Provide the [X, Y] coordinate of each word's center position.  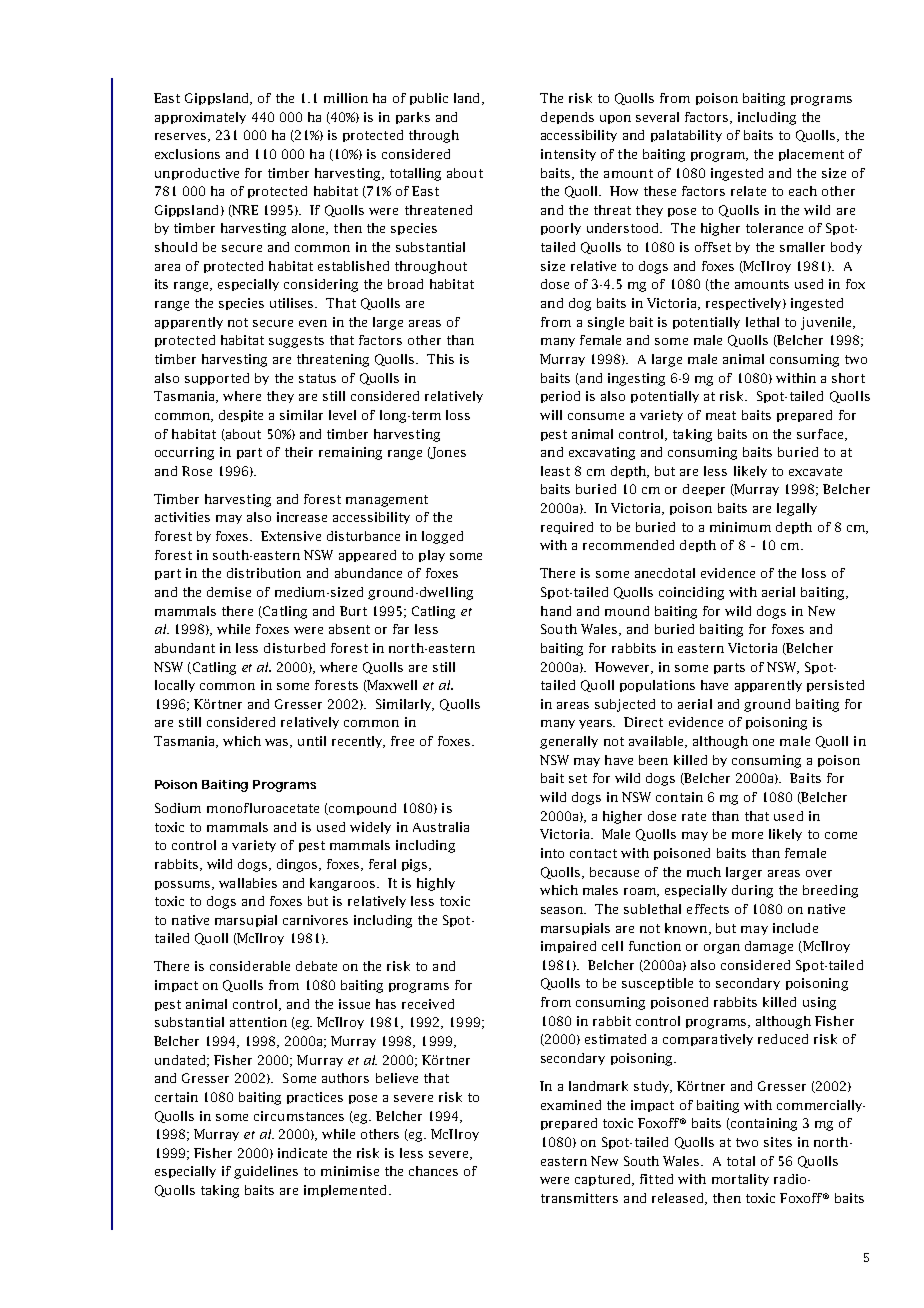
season [563, 910]
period [560, 397]
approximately [200, 118]
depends [567, 118]
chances [433, 1171]
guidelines [266, 1172]
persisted [835, 686]
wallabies [248, 883]
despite [241, 416]
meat [721, 415]
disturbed [294, 648]
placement [811, 155]
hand [556, 611]
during [752, 891]
